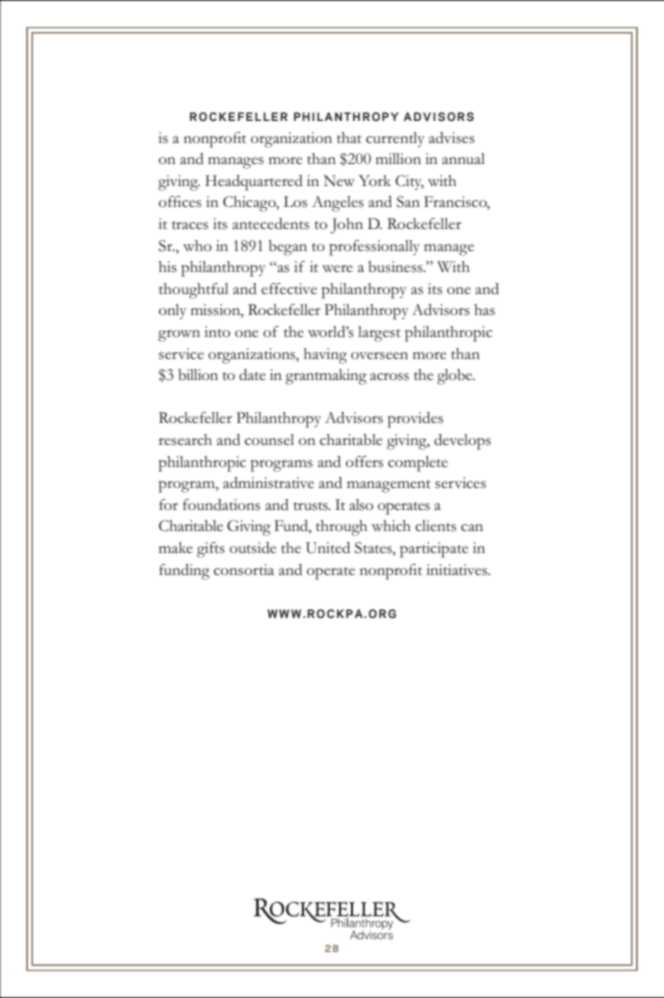  I want to click on who, so click(197, 245).
